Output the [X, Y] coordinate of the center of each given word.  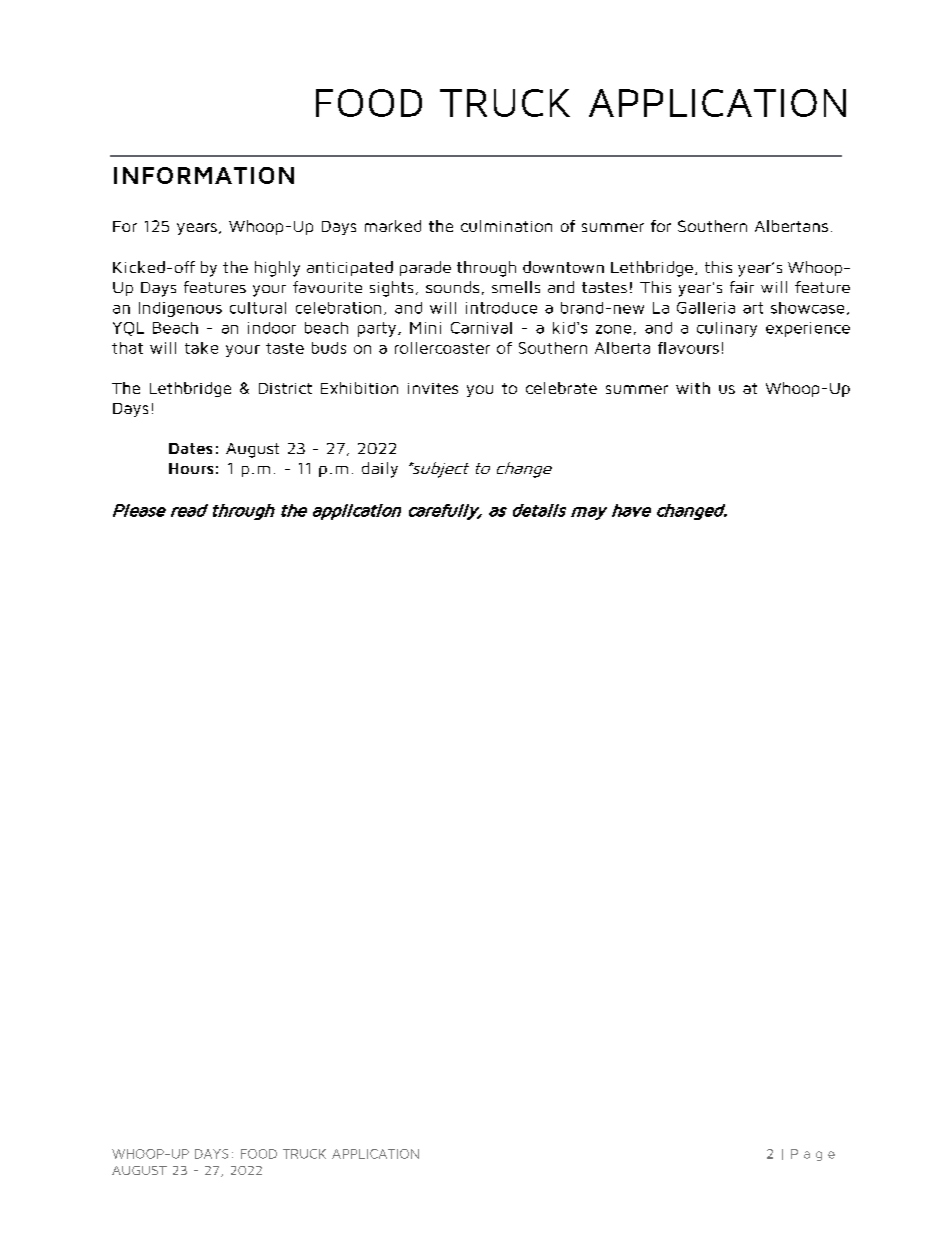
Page [813, 1155]
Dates [190, 448]
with [693, 388]
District [285, 388]
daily [380, 470]
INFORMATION [204, 175]
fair [742, 287]
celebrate [561, 388]
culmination [506, 226]
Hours [191, 468]
